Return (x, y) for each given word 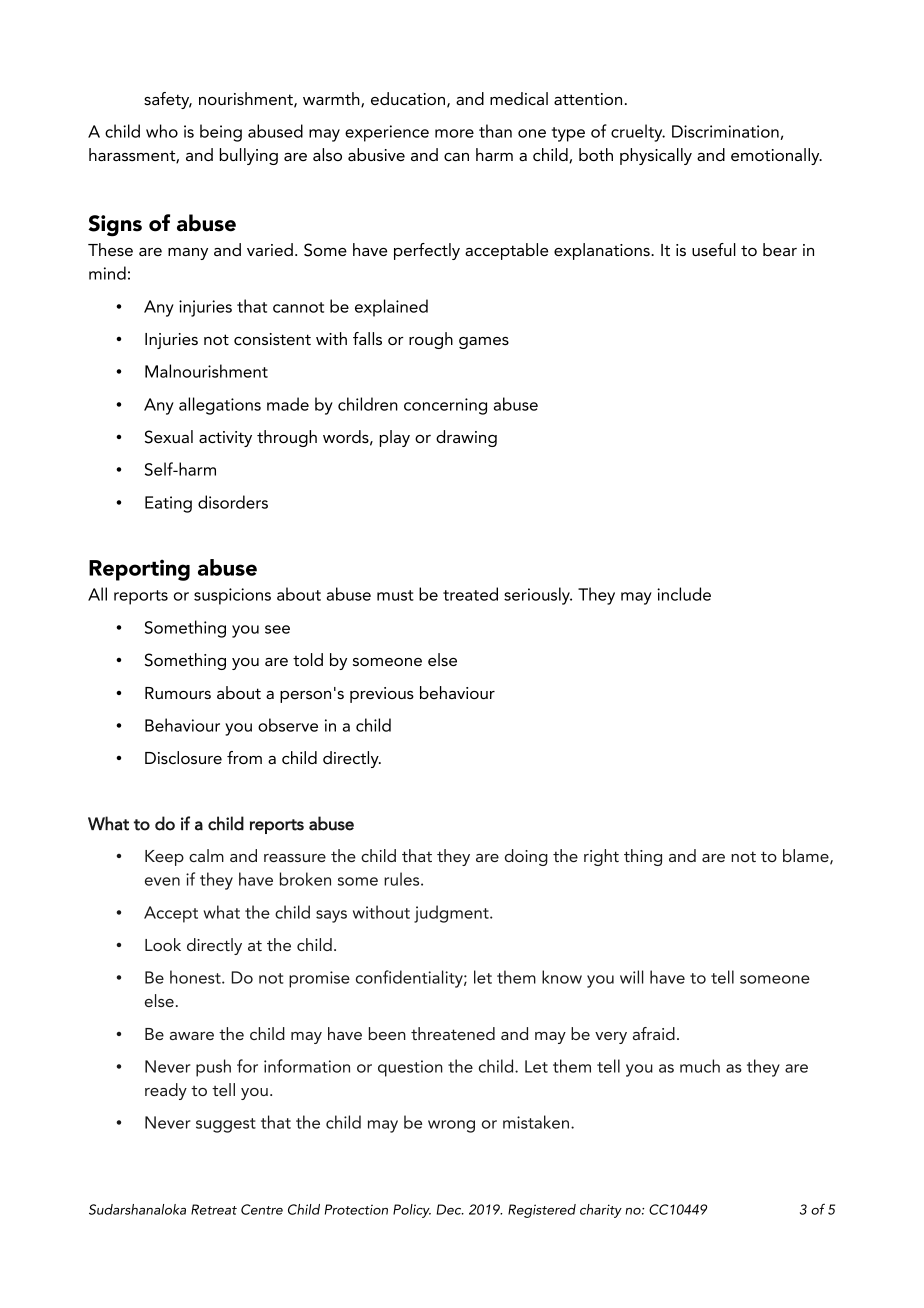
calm (206, 855)
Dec (450, 1209)
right (601, 857)
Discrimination (726, 132)
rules (403, 879)
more (454, 133)
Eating (168, 504)
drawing (466, 438)
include (684, 594)
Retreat (214, 1209)
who (162, 131)
